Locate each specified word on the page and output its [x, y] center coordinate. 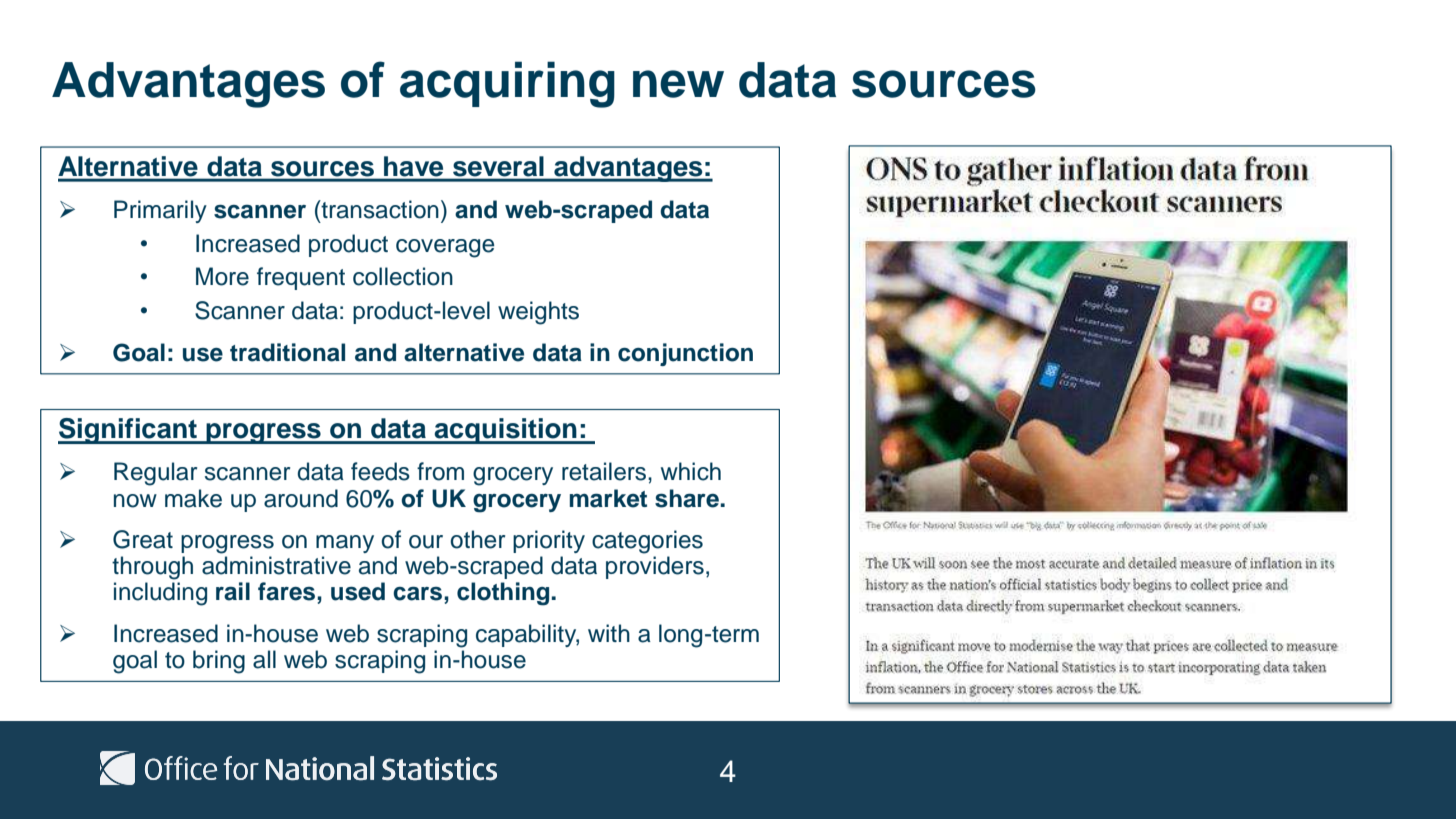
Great [143, 539]
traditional [287, 352]
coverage [445, 248]
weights [538, 313]
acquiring [507, 84]
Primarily [160, 211]
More [222, 276]
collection [403, 276]
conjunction [685, 354]
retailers [605, 471]
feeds [380, 471]
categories [647, 542]
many [345, 544]
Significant [129, 431]
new [678, 84]
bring [219, 662]
